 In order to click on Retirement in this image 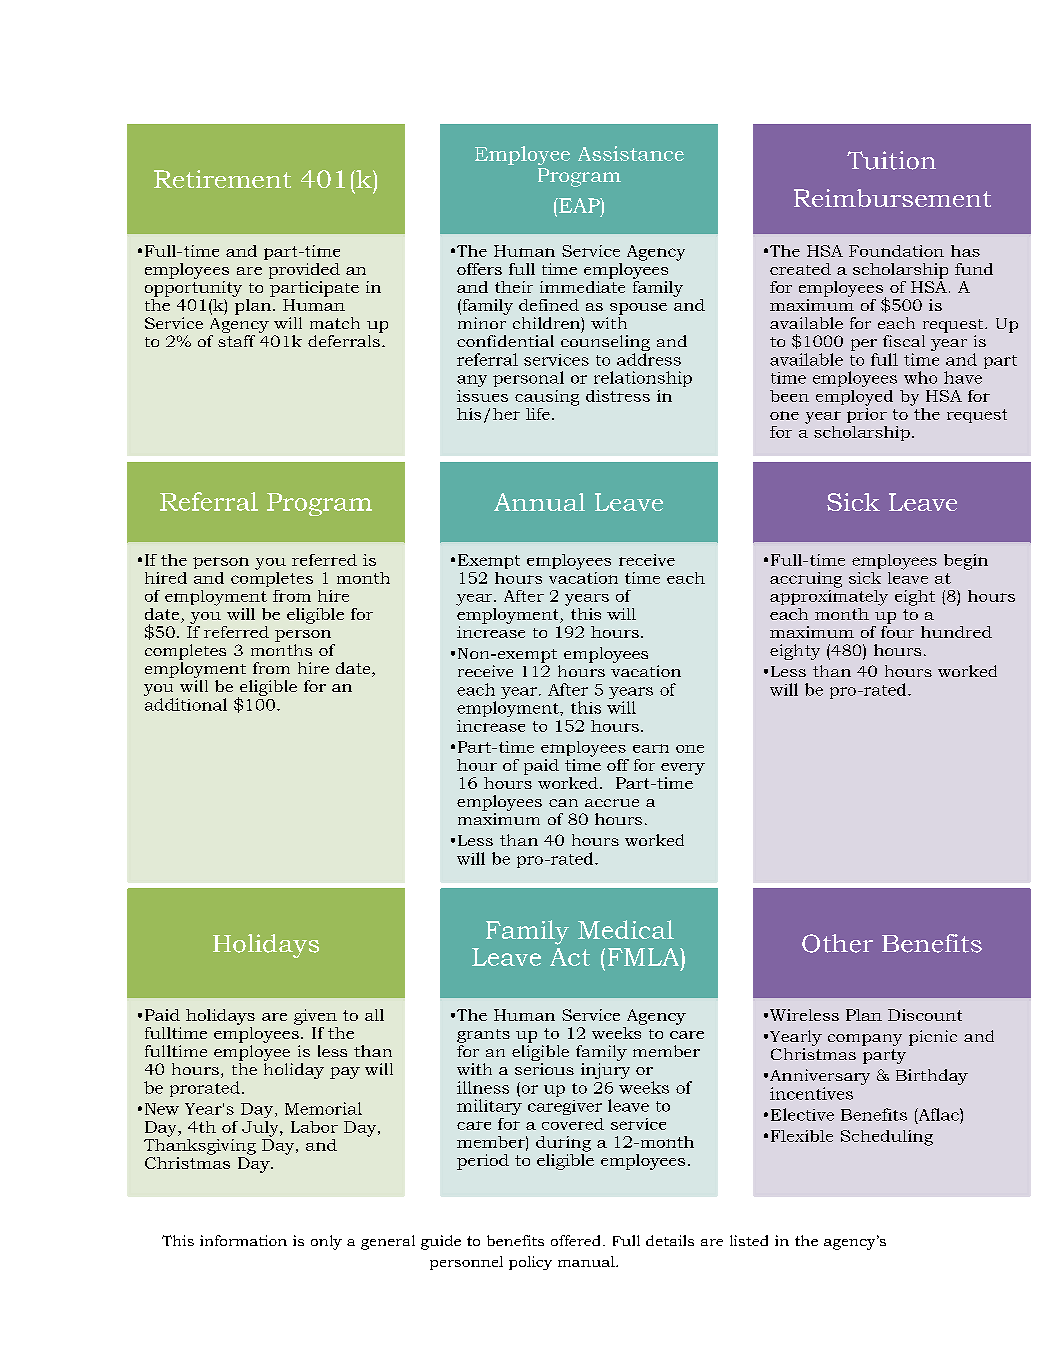, I will do `click(222, 179)`.
